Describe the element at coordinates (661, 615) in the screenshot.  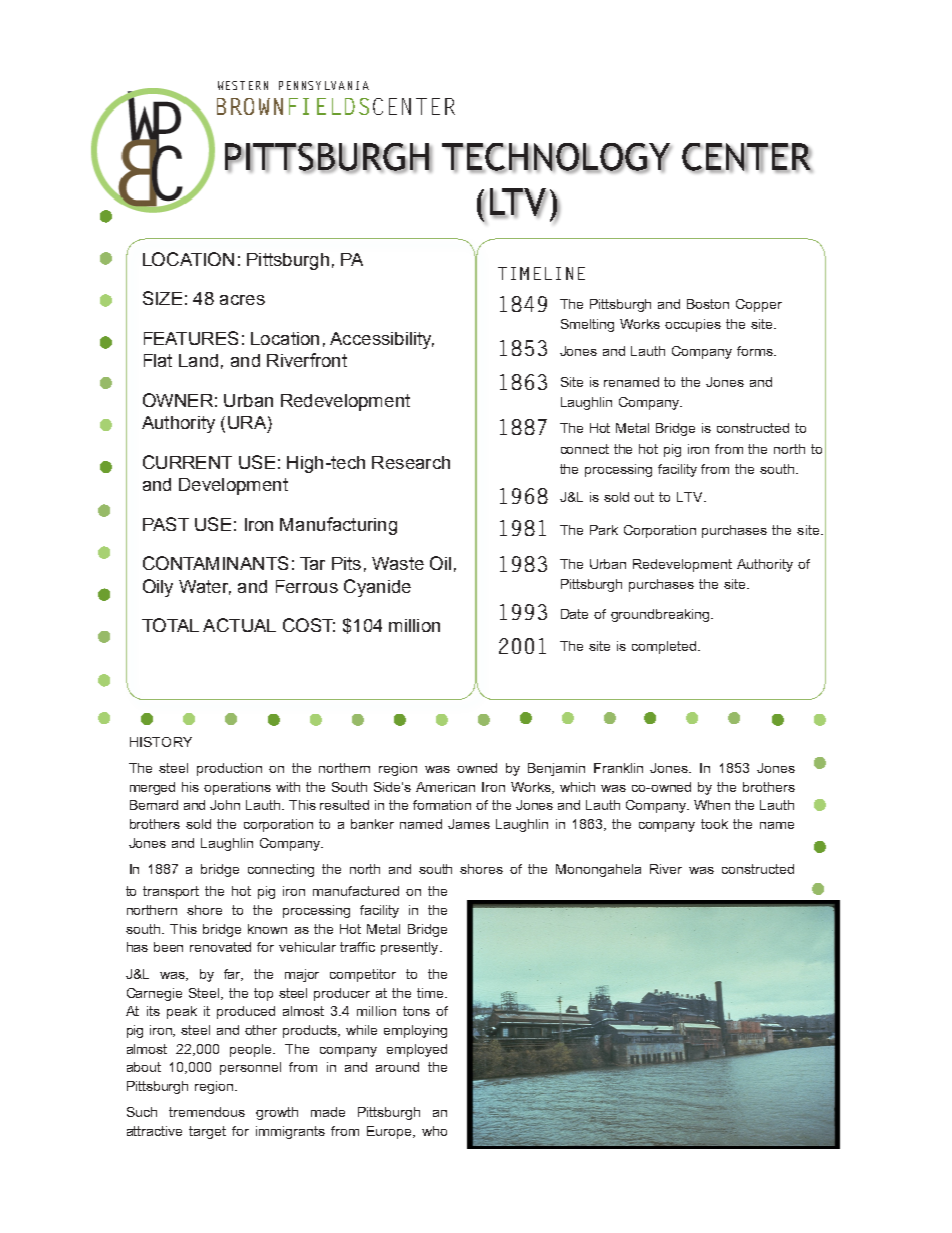
I see `groundbreaking` at that location.
